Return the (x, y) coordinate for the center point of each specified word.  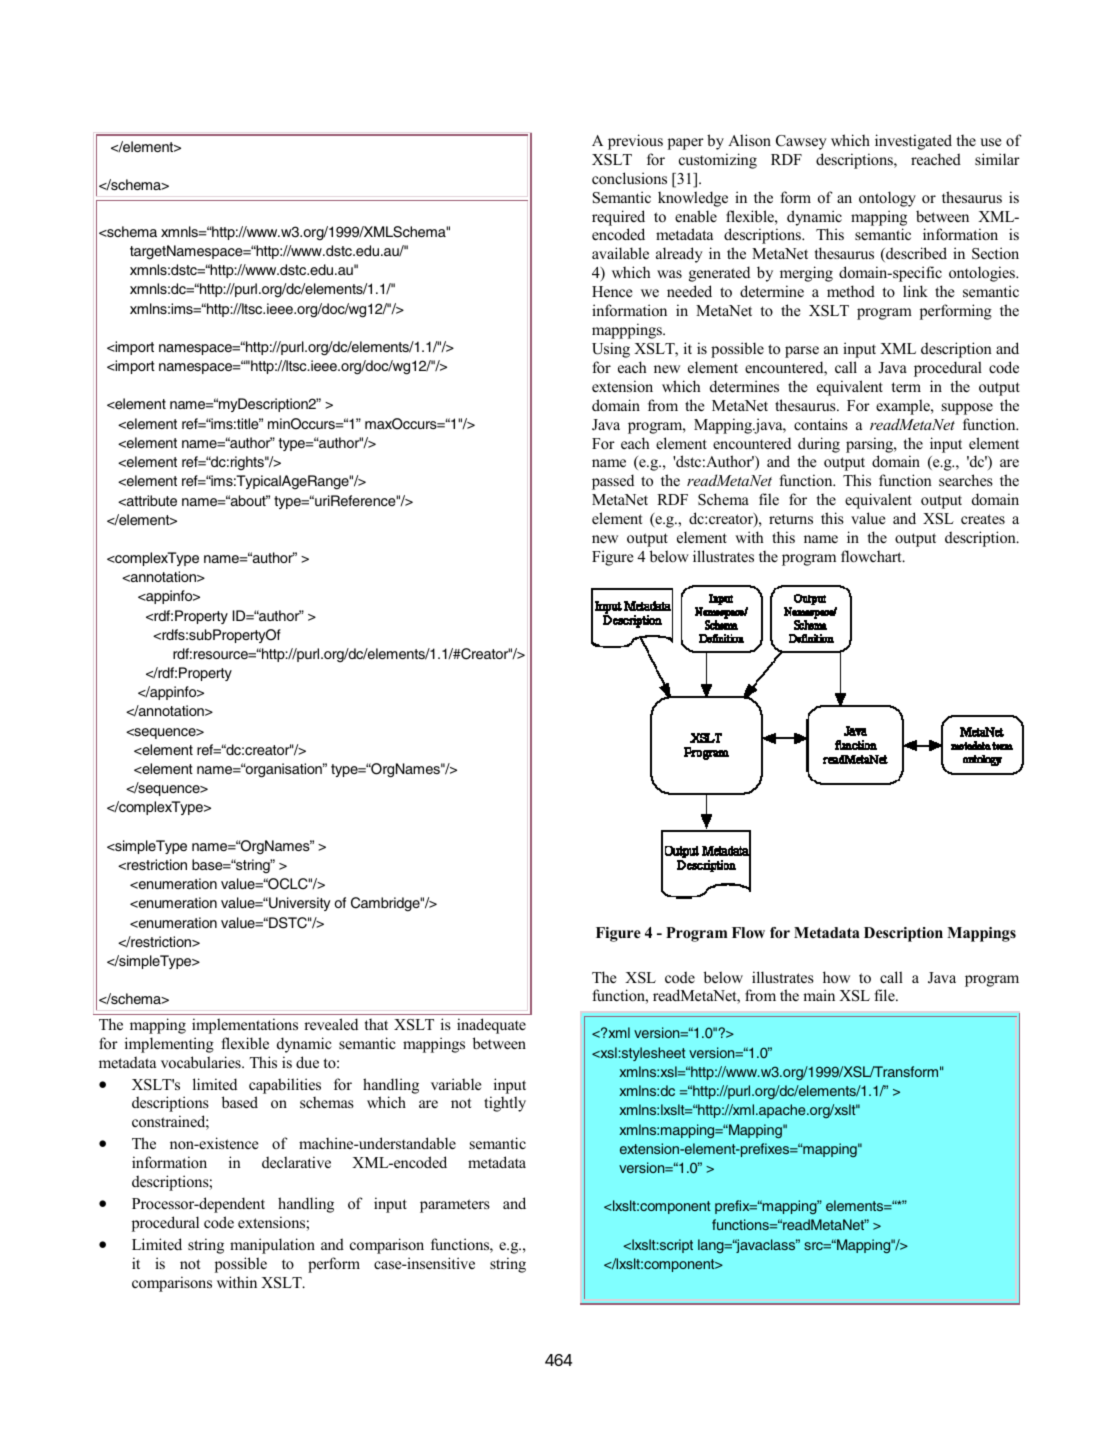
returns (791, 519)
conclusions (629, 178)
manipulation (272, 1246)
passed (613, 482)
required (618, 218)
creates (983, 519)
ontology (887, 199)
